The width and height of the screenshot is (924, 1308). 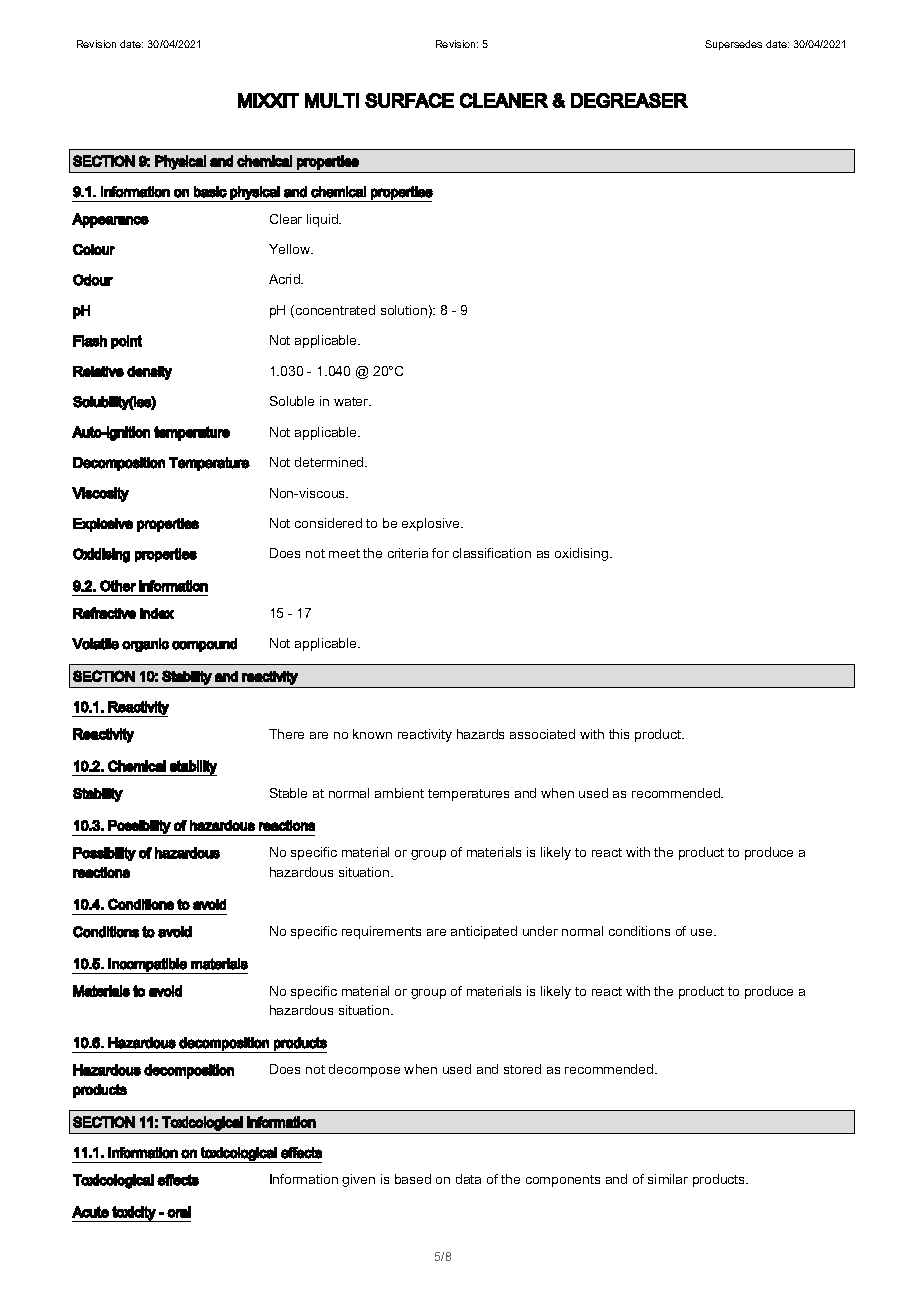 I want to click on DEGREASER, so click(x=629, y=100).
